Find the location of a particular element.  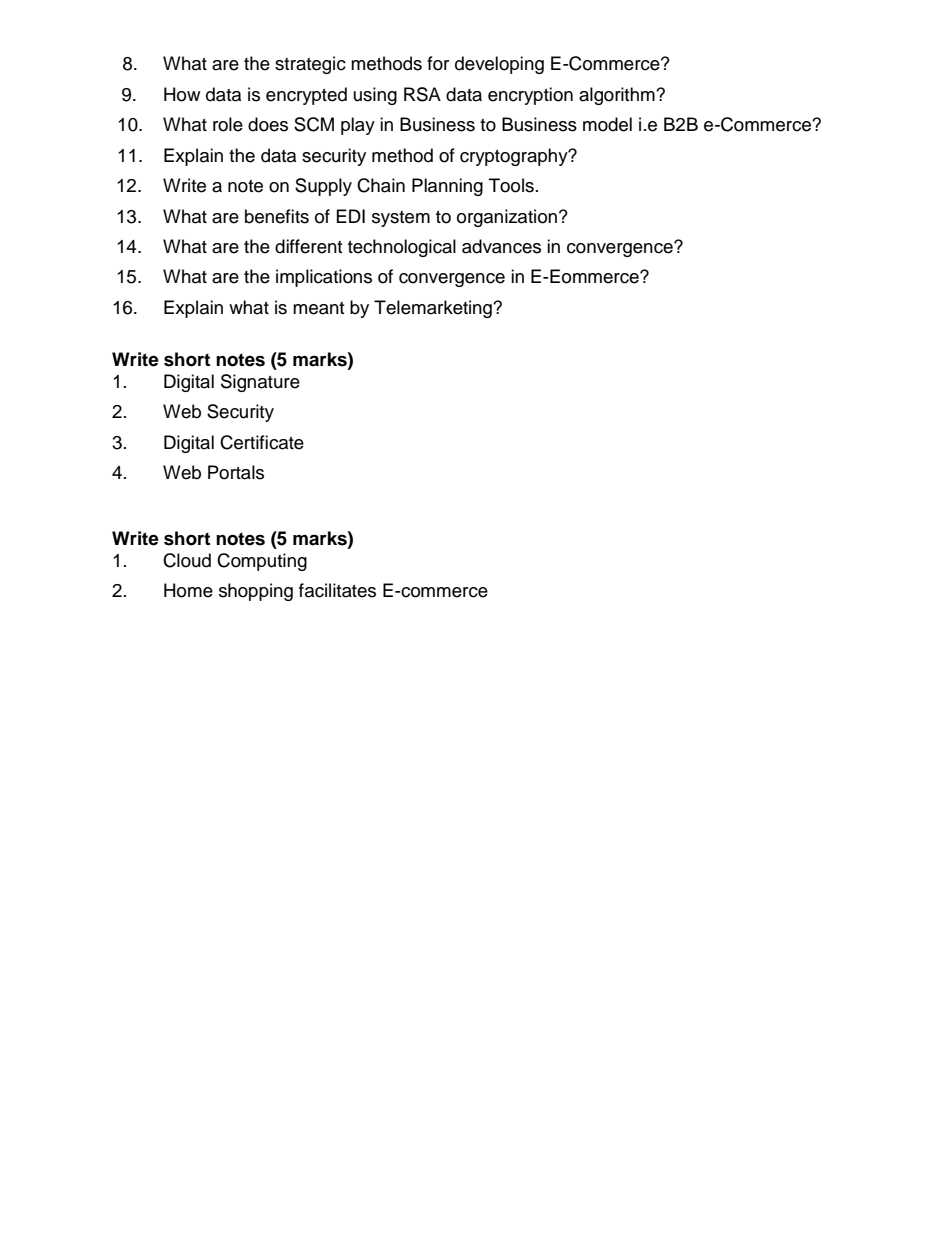

How is located at coordinates (182, 94).
